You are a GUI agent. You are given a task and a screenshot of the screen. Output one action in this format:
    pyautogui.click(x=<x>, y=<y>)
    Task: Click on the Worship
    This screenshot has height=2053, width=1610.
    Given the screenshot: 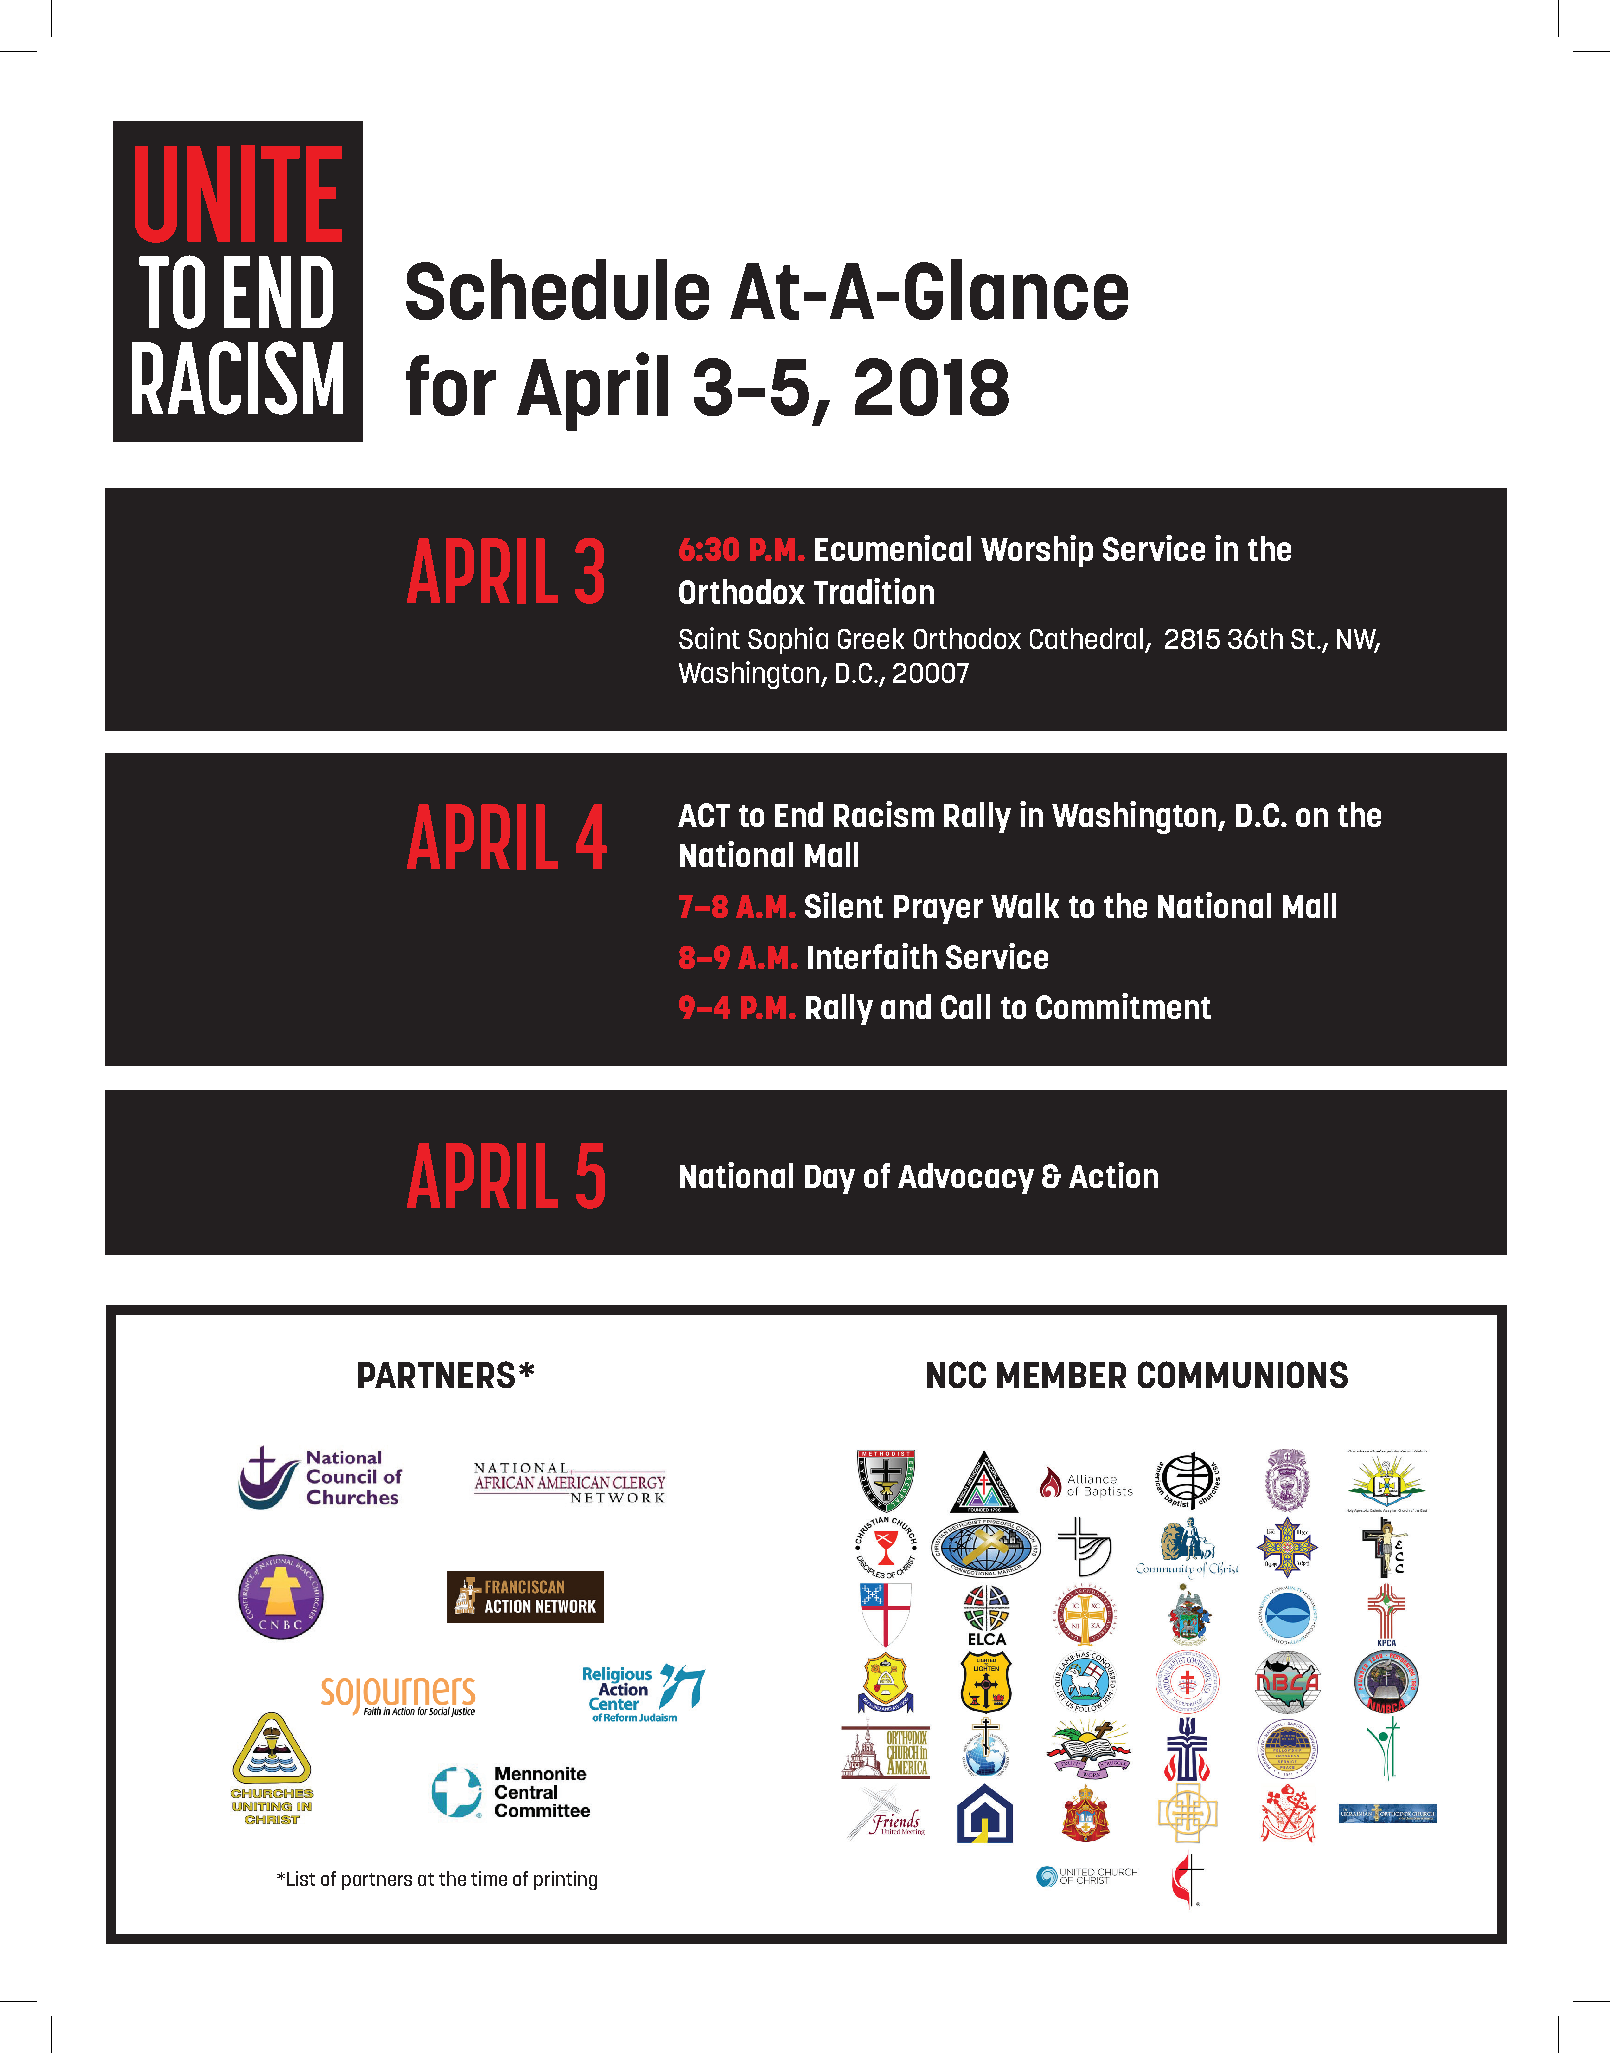 What is the action you would take?
    pyautogui.click(x=1037, y=551)
